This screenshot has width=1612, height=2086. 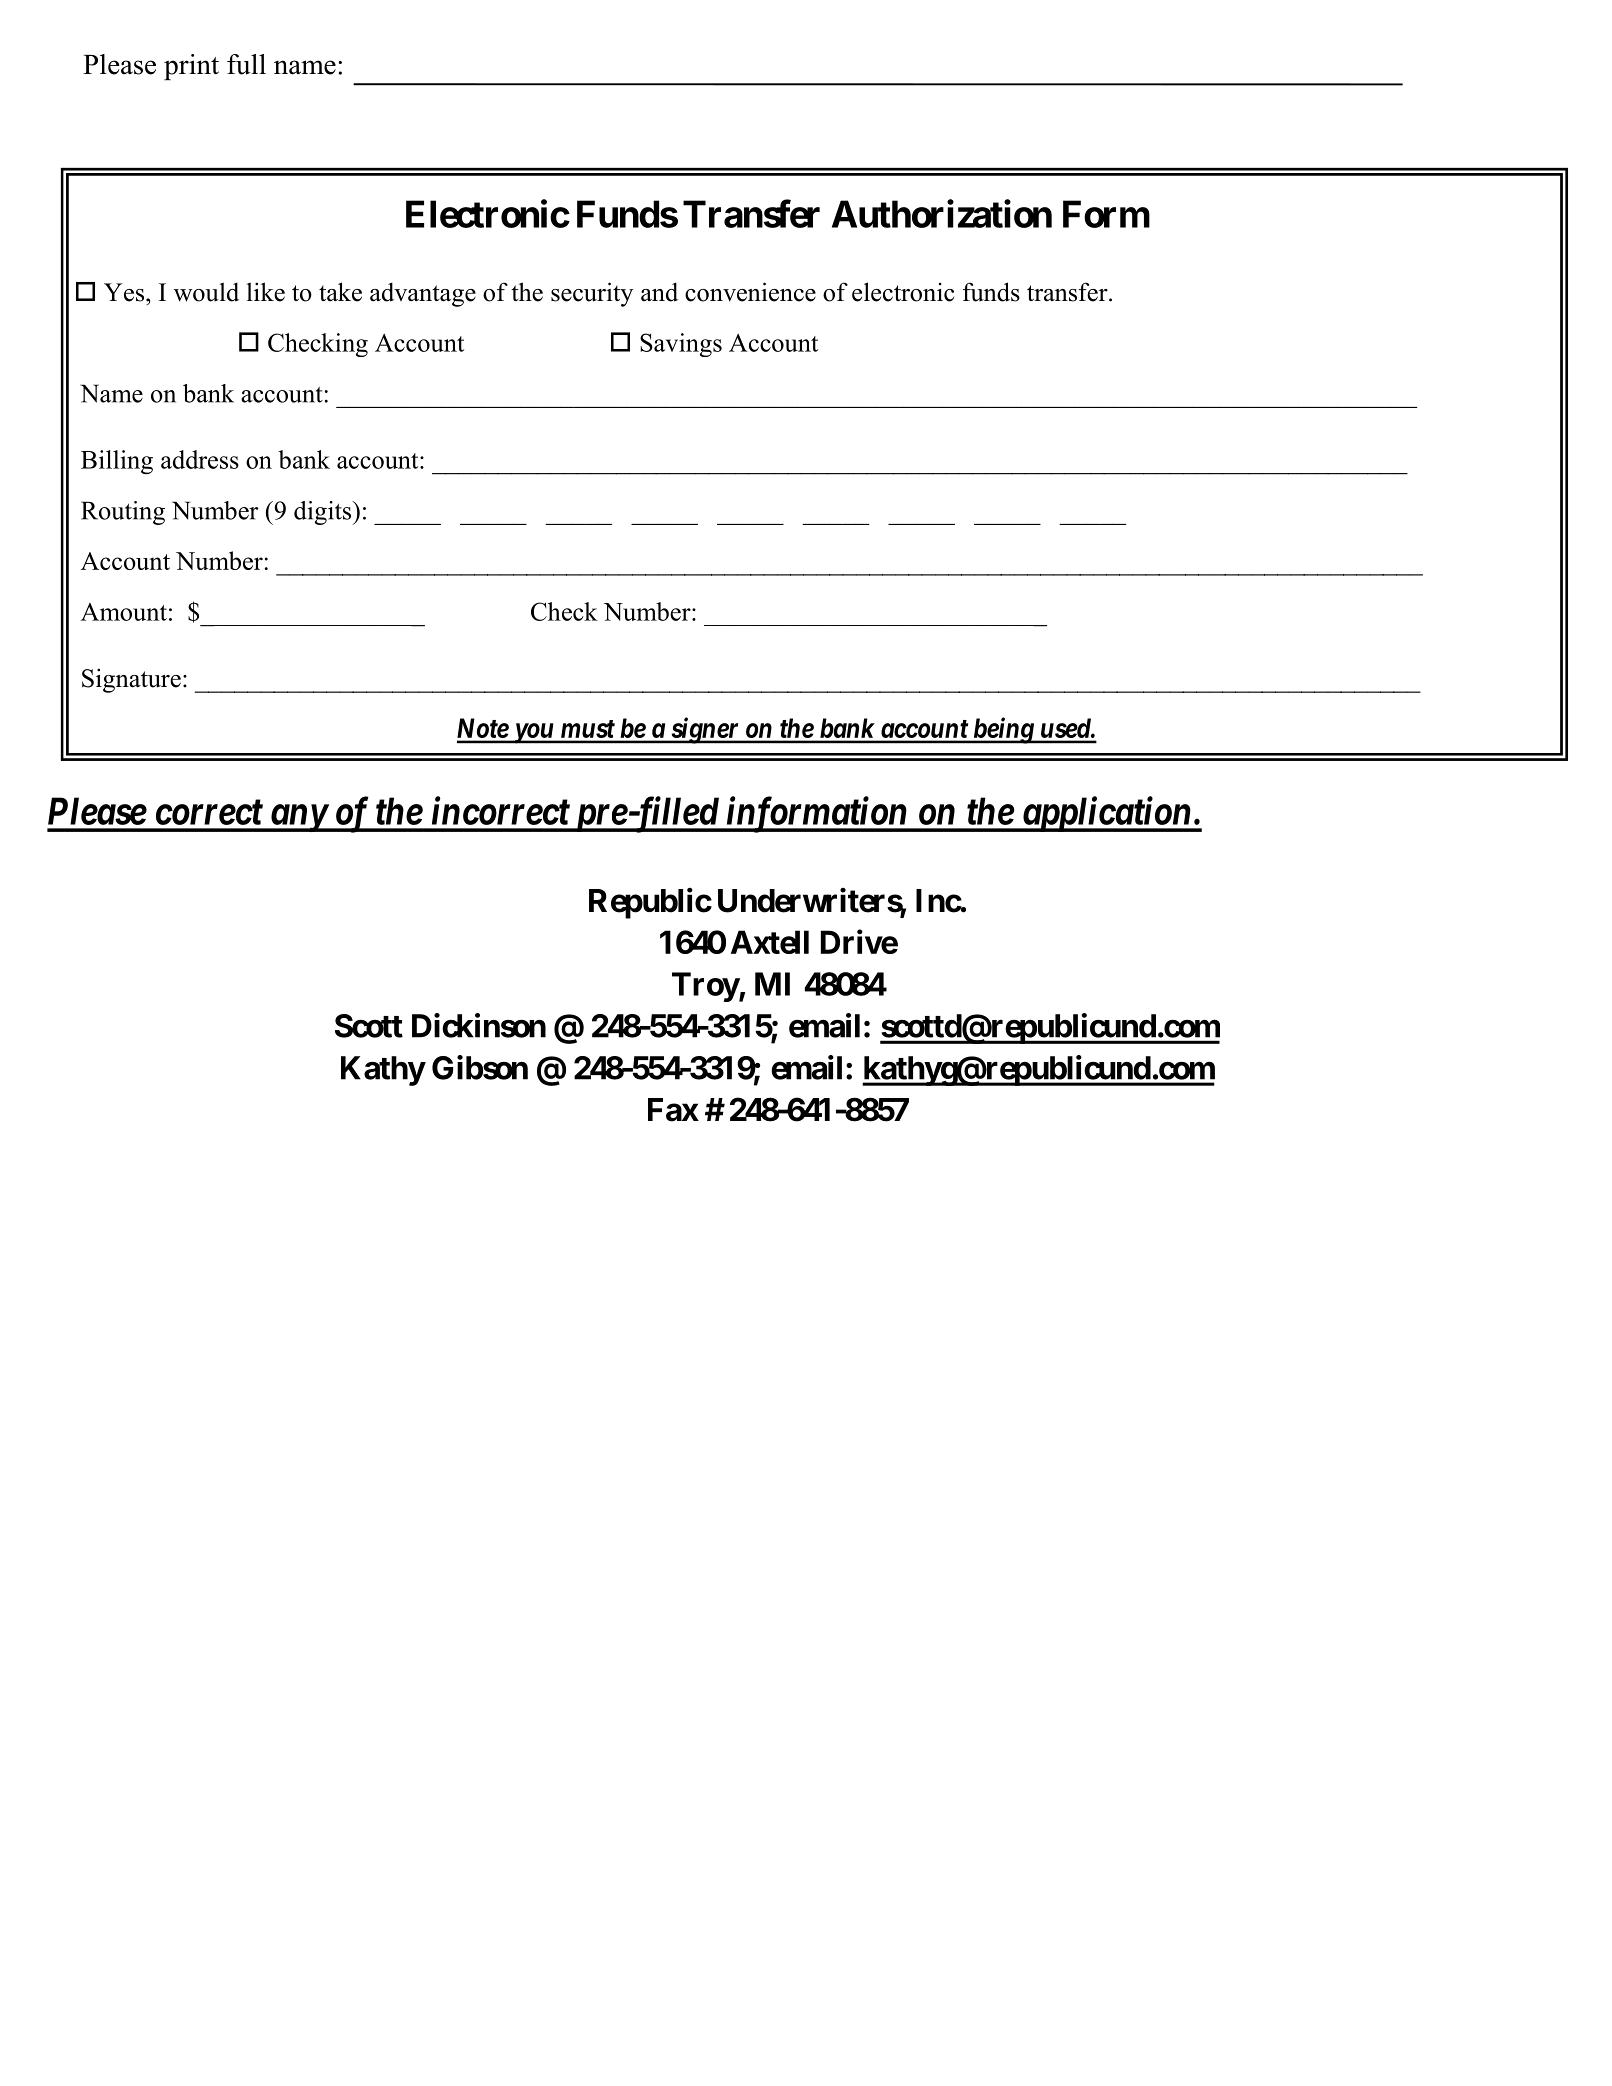 What do you see at coordinates (246, 64) in the screenshot?
I see `full` at bounding box center [246, 64].
